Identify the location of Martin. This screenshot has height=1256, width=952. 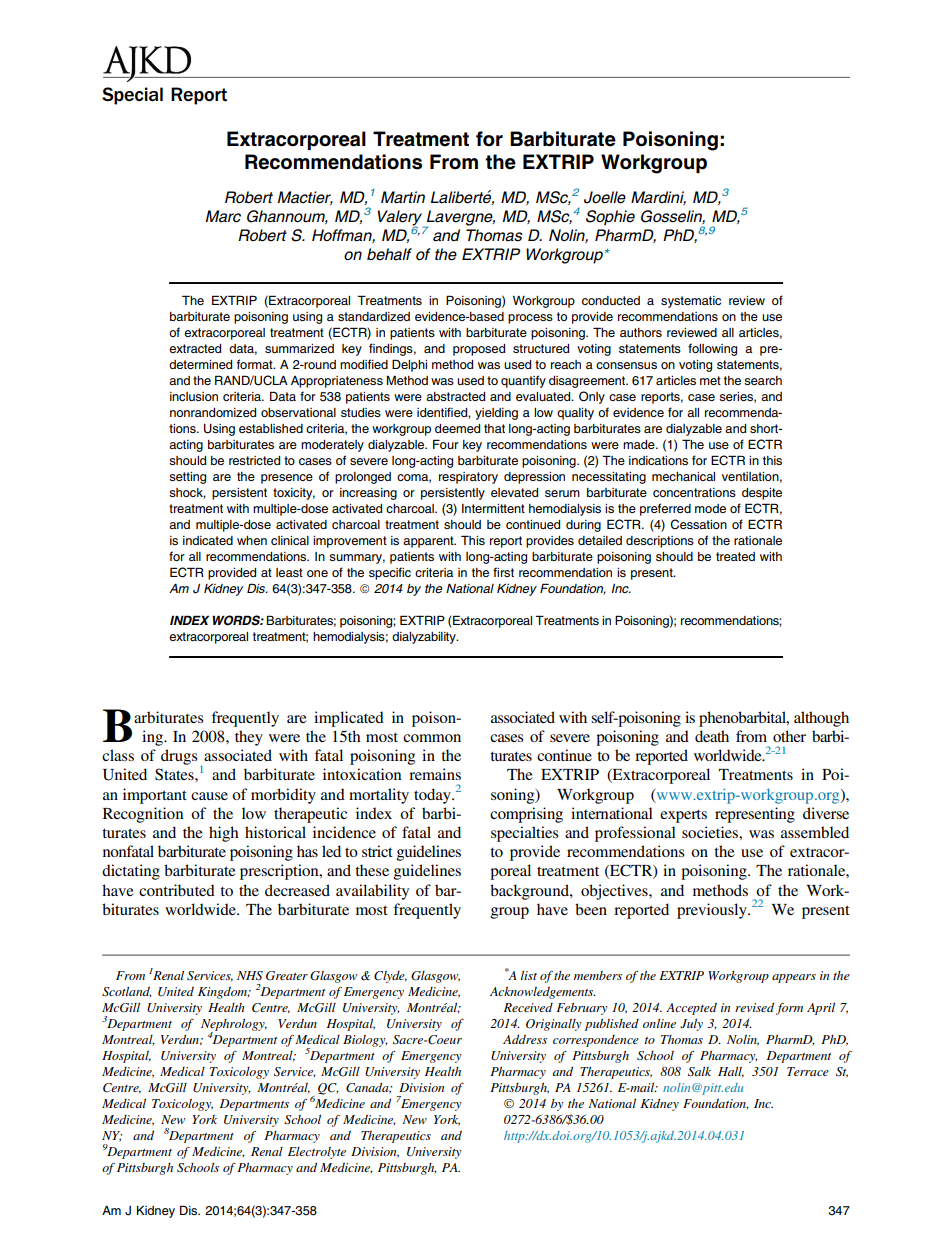
(403, 197).
